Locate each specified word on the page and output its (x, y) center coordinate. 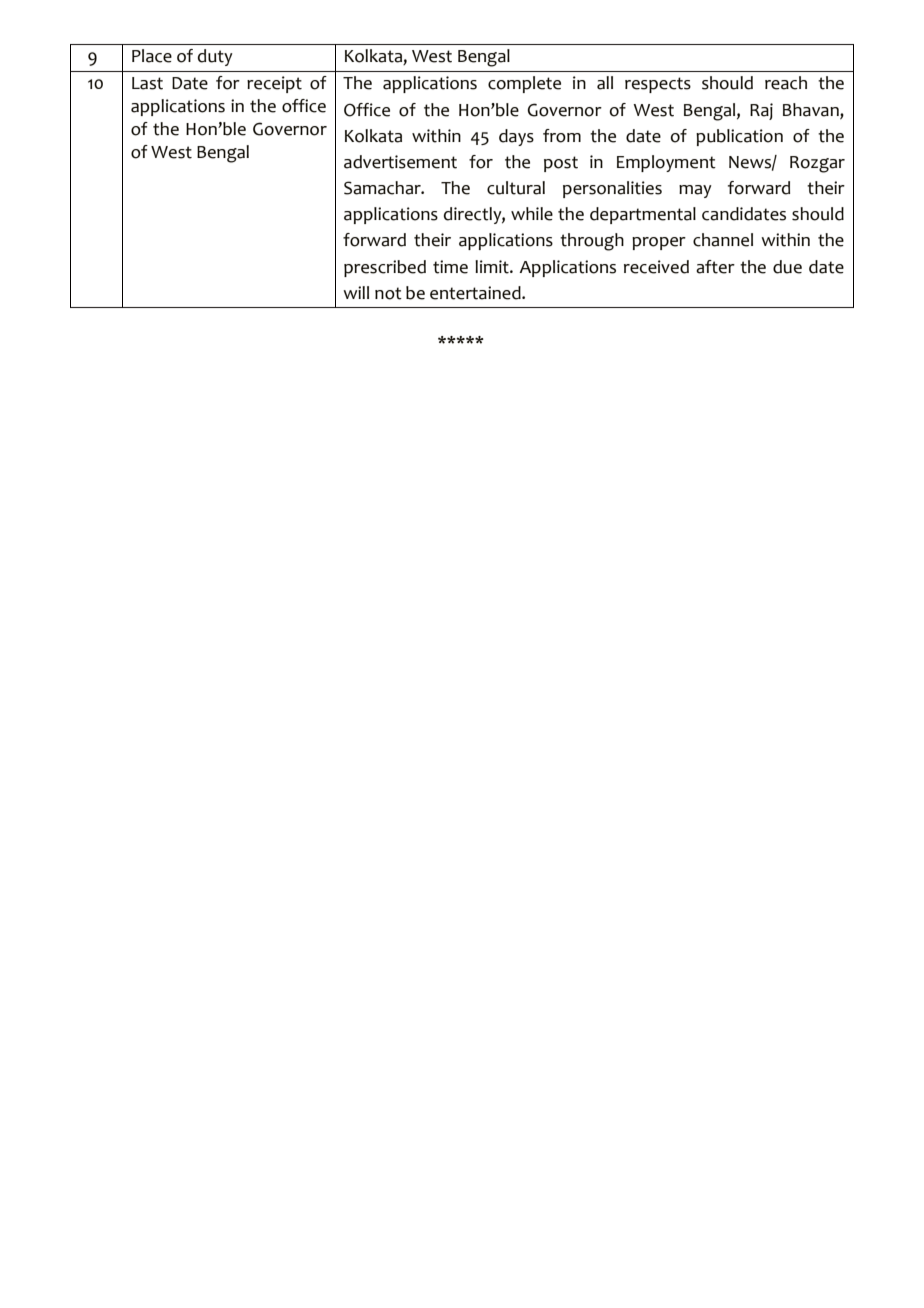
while (532, 214)
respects (658, 85)
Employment (666, 163)
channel (723, 240)
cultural (516, 188)
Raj (761, 111)
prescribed (385, 268)
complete (524, 84)
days (516, 137)
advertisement (400, 162)
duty (215, 57)
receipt (274, 84)
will (356, 292)
